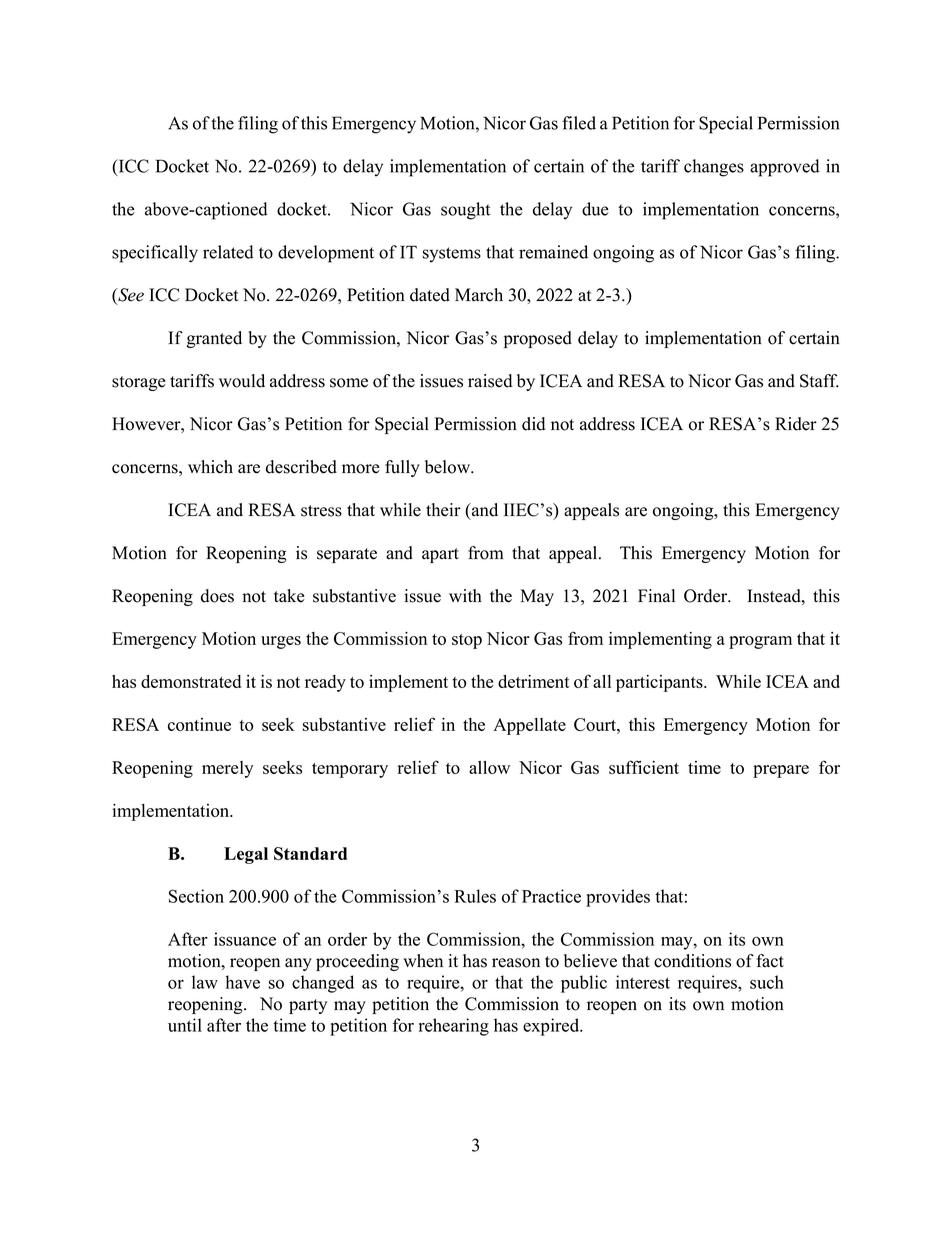 Image resolution: width=952 pixels, height=1233 pixels. Describe the element at coordinates (489, 767) in the screenshot. I see `allow` at that location.
